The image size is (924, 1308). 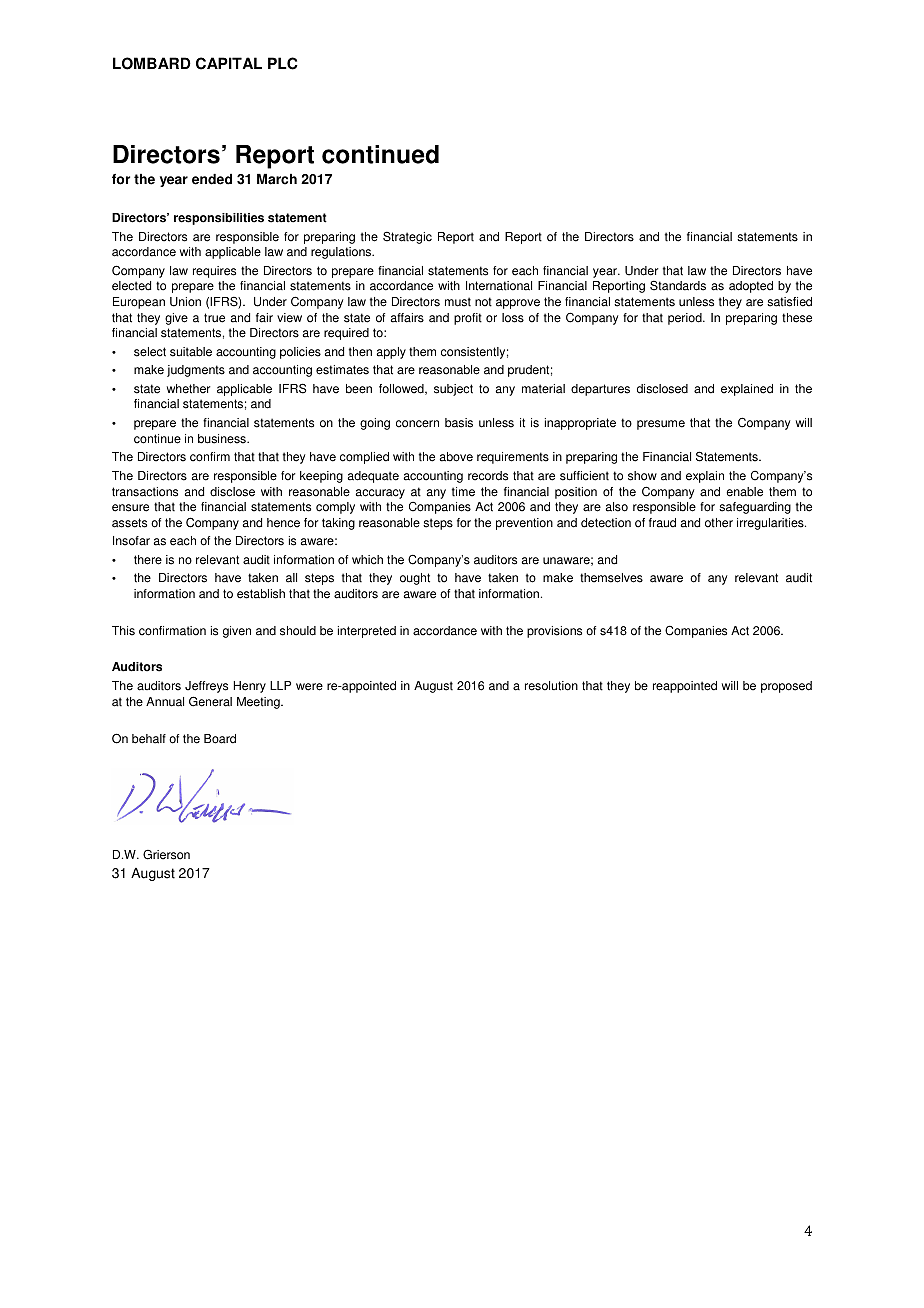 I want to click on presume, so click(x=661, y=425).
